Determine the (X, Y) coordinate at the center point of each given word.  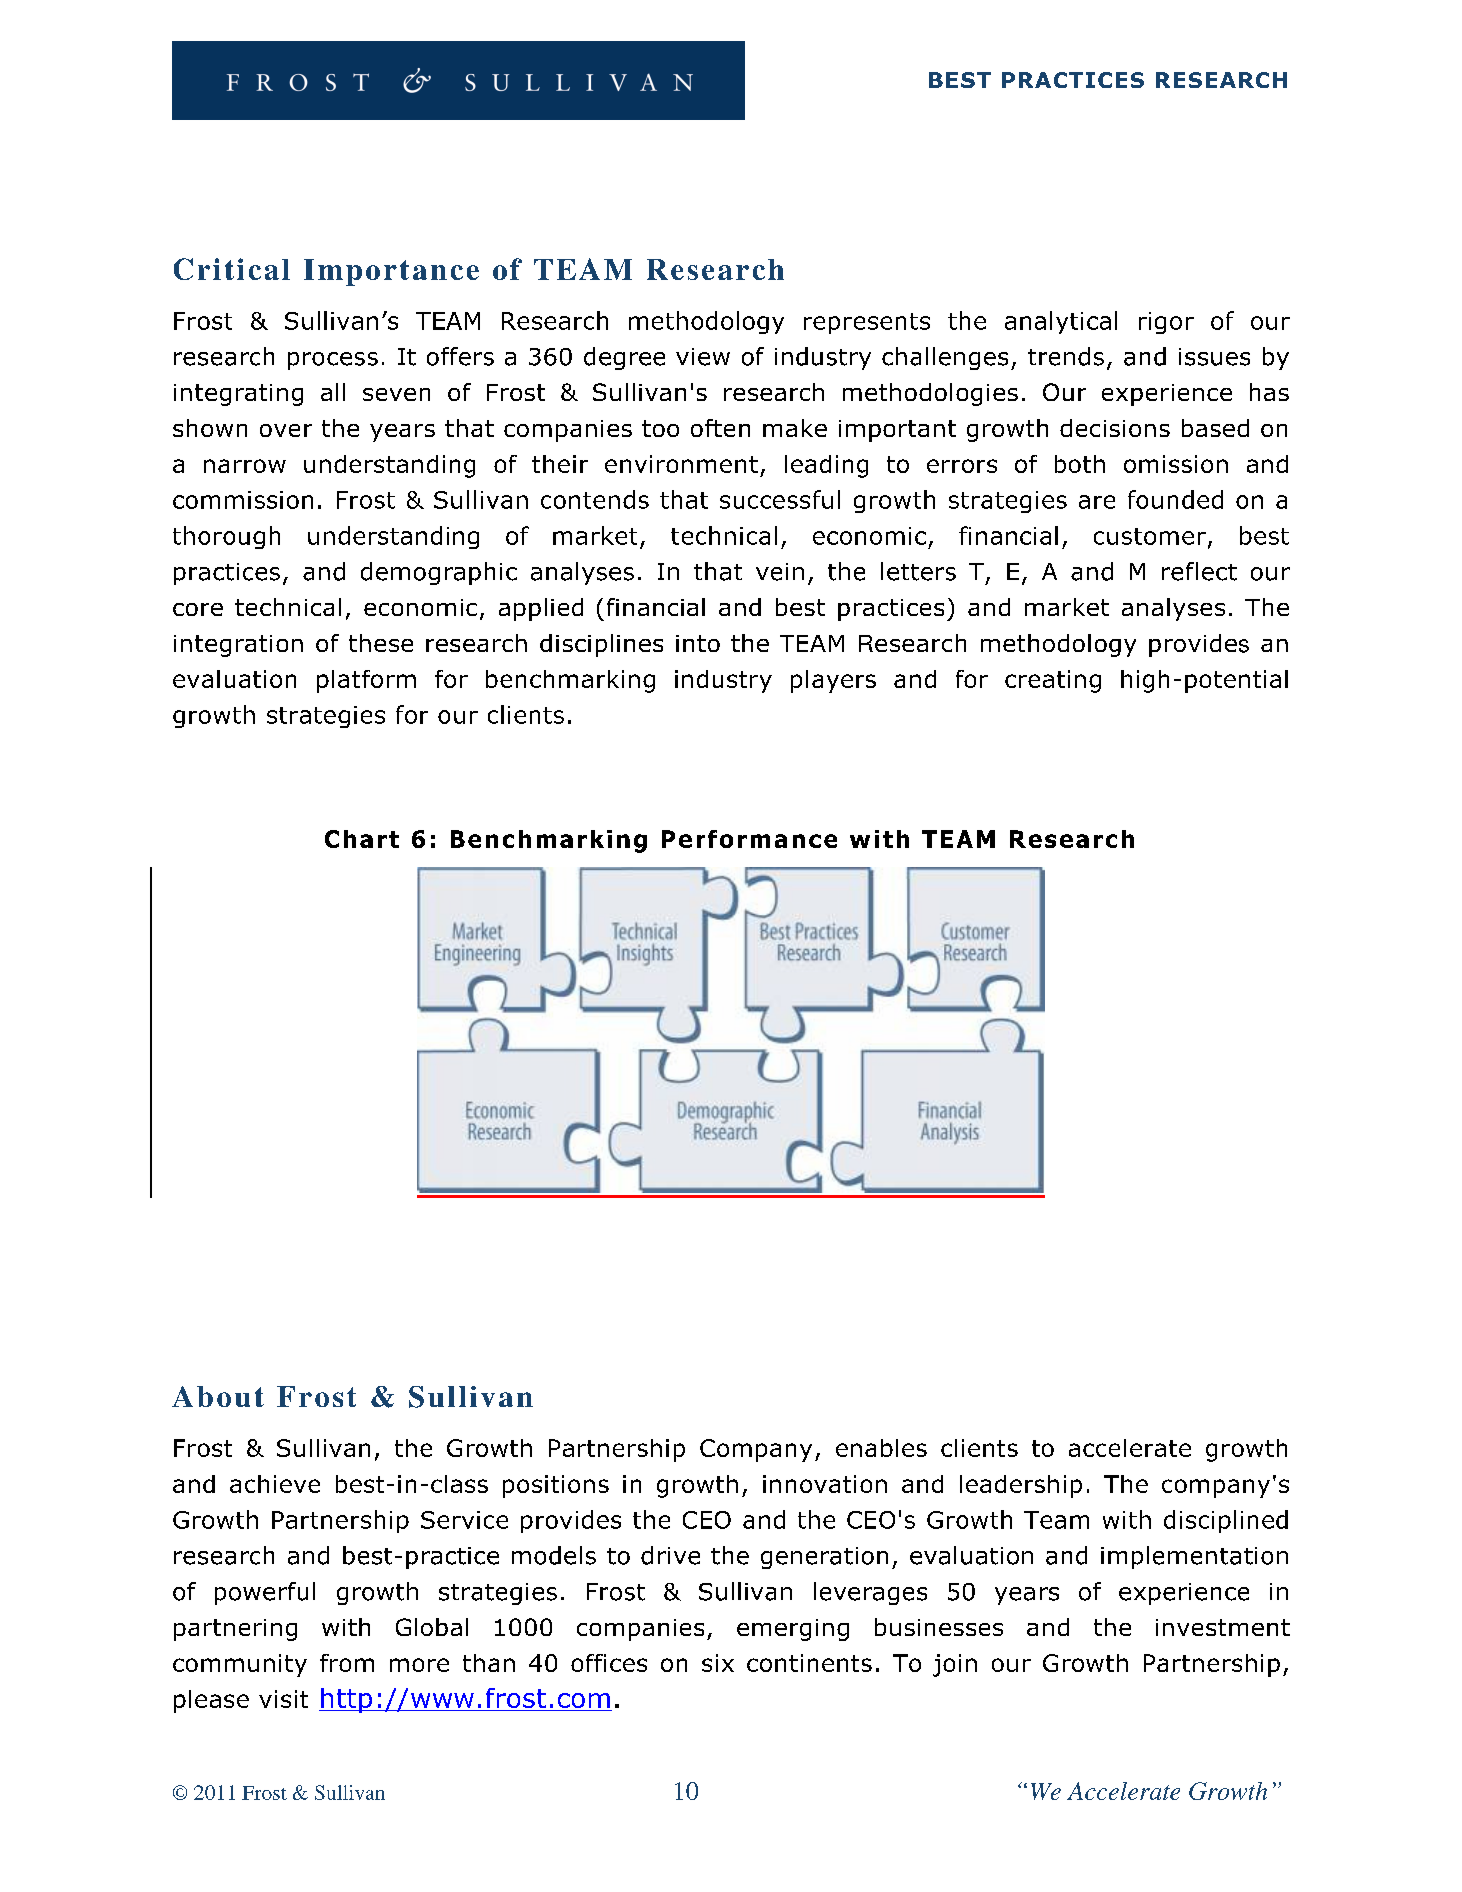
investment (1223, 1627)
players (833, 681)
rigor (1166, 323)
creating (1053, 681)
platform (366, 681)
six (718, 1663)
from (347, 1663)
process (333, 361)
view (703, 357)
